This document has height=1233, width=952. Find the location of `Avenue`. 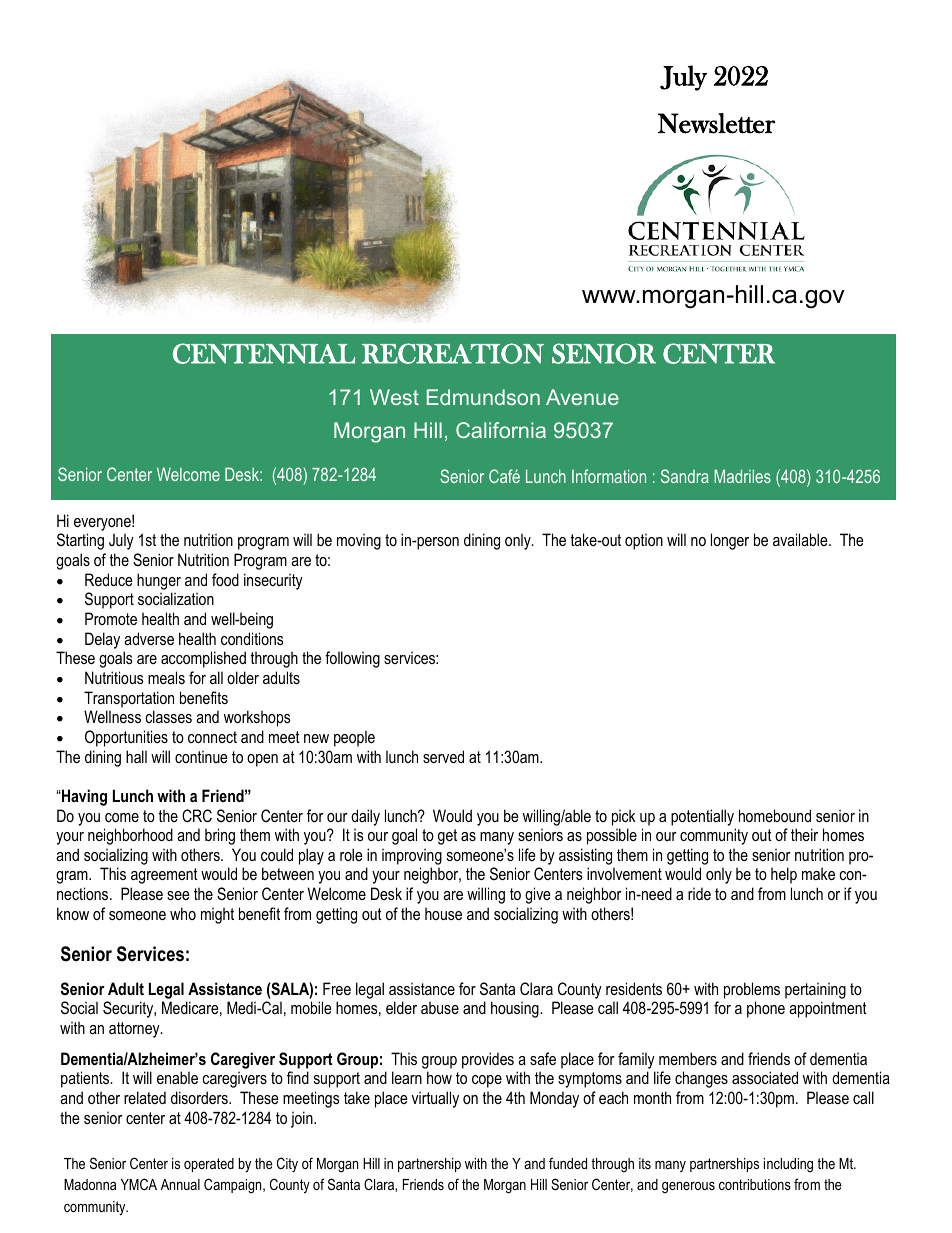

Avenue is located at coordinates (582, 397).
